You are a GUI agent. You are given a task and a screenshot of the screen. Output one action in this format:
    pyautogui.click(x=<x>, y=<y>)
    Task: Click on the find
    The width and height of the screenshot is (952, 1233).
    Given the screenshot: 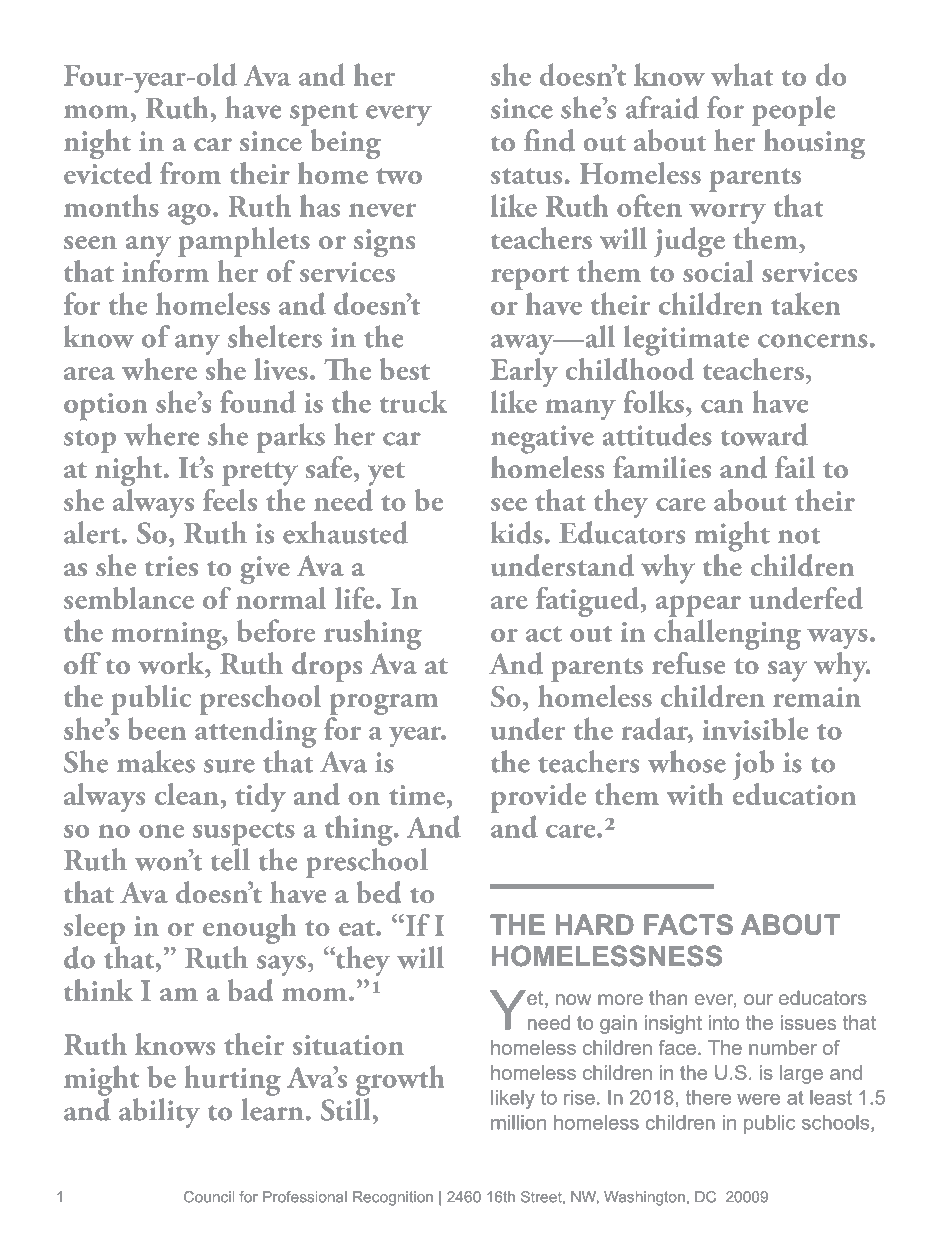 What is the action you would take?
    pyautogui.click(x=549, y=140)
